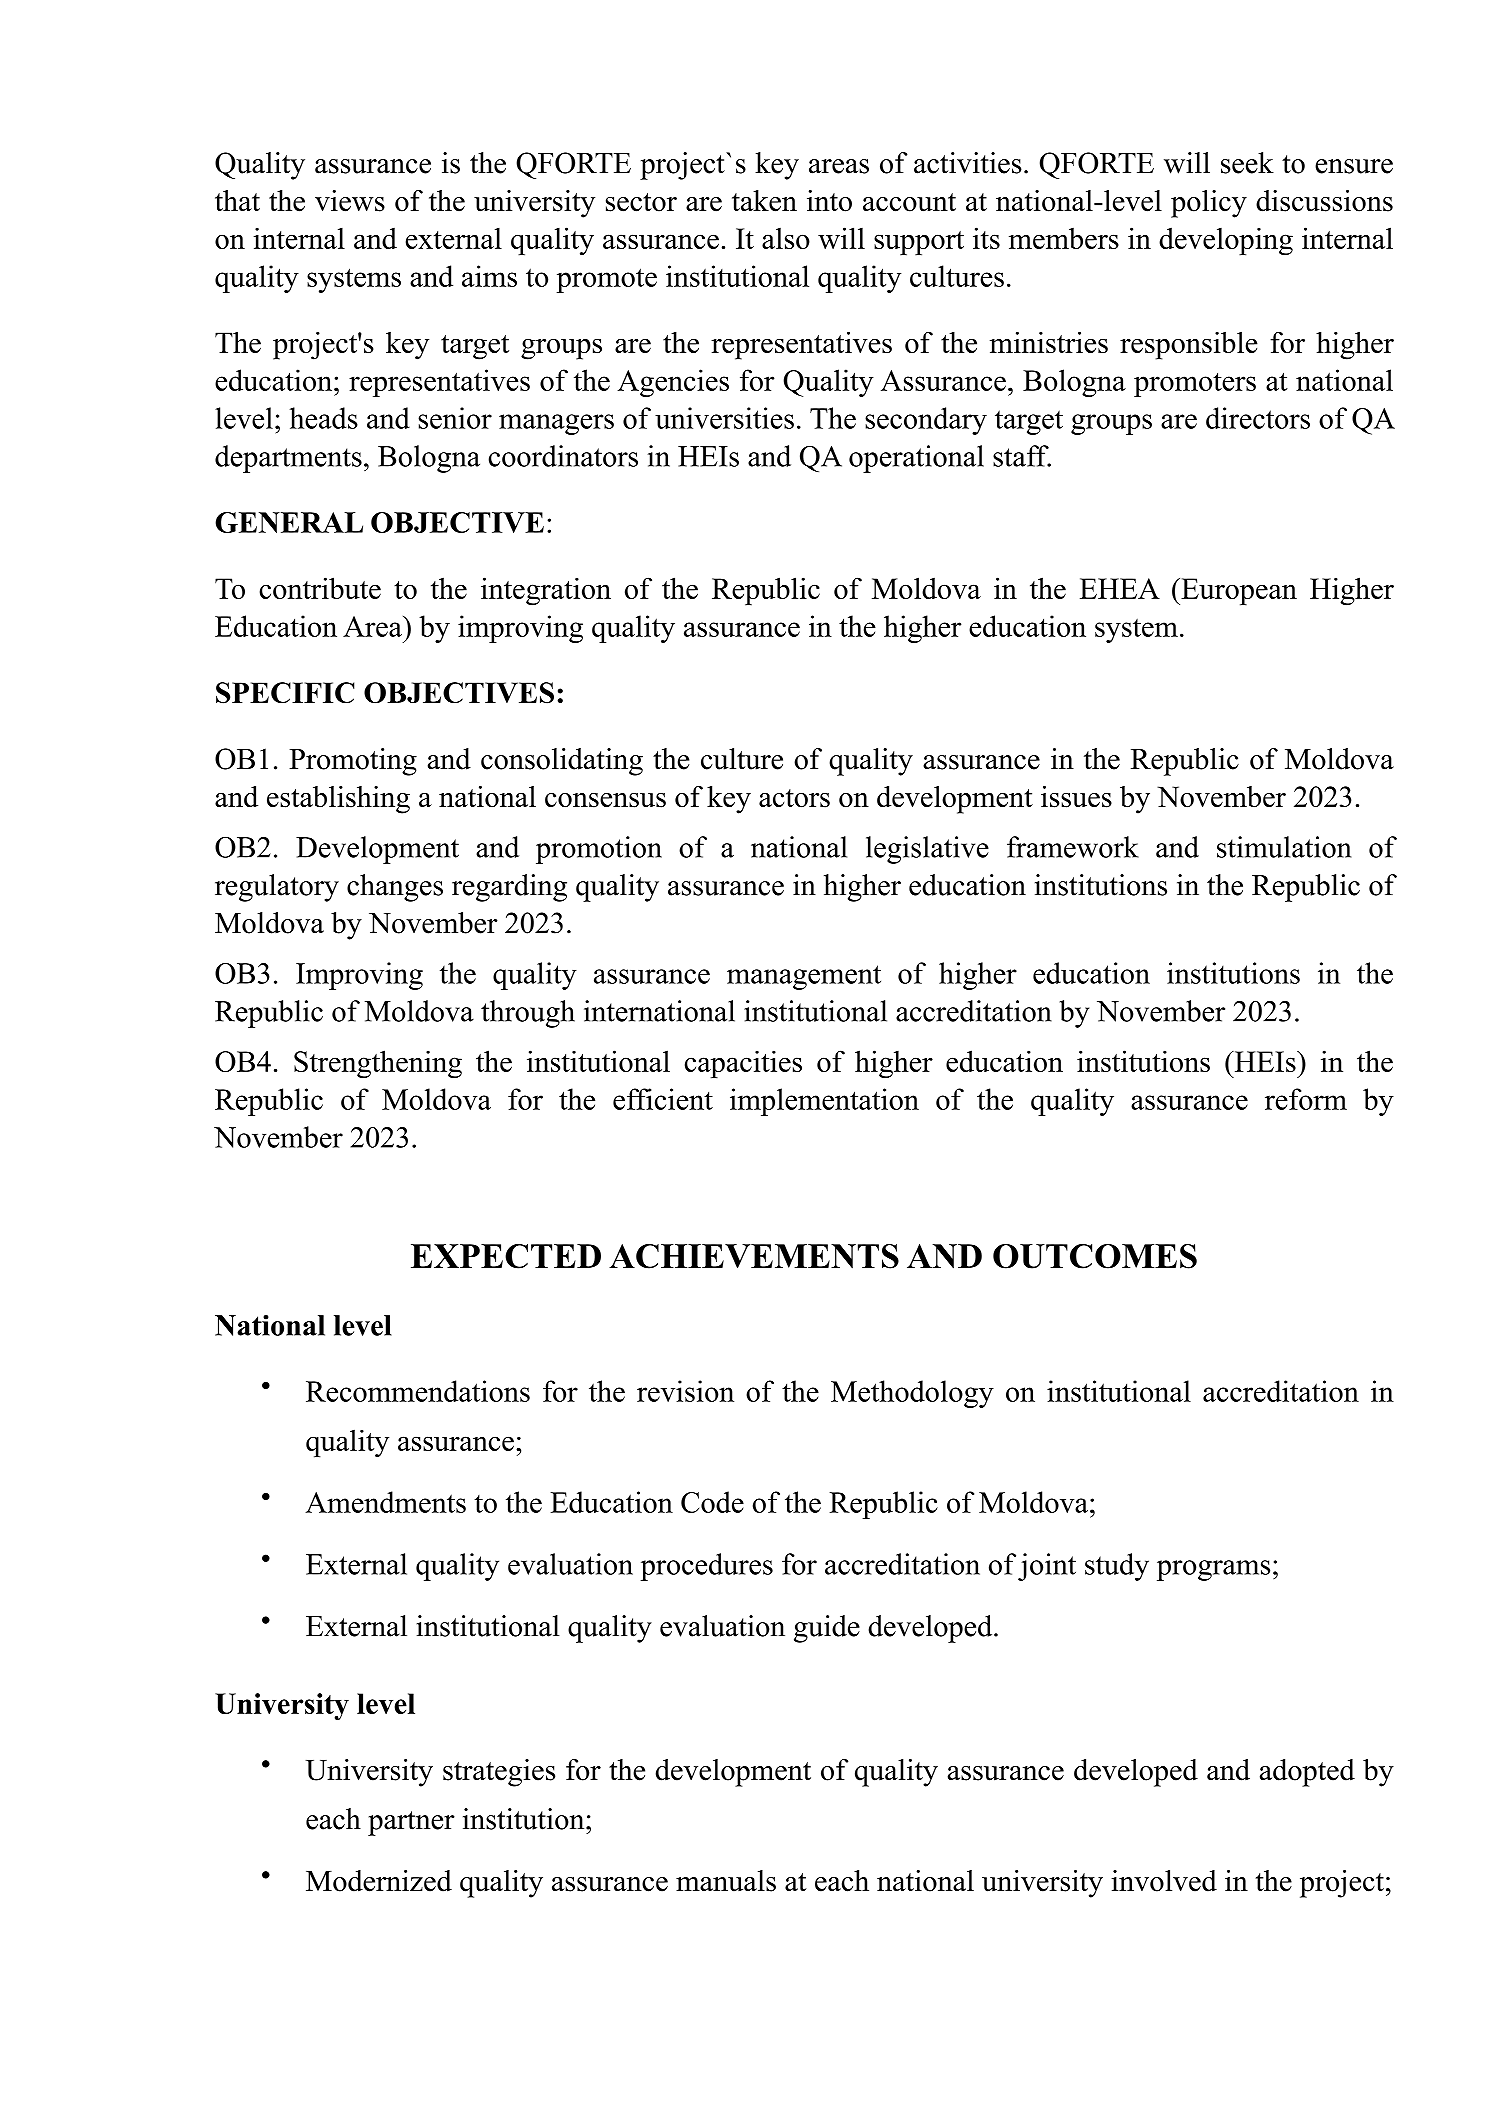 The image size is (1501, 2124). I want to click on Code, so click(712, 1502).
